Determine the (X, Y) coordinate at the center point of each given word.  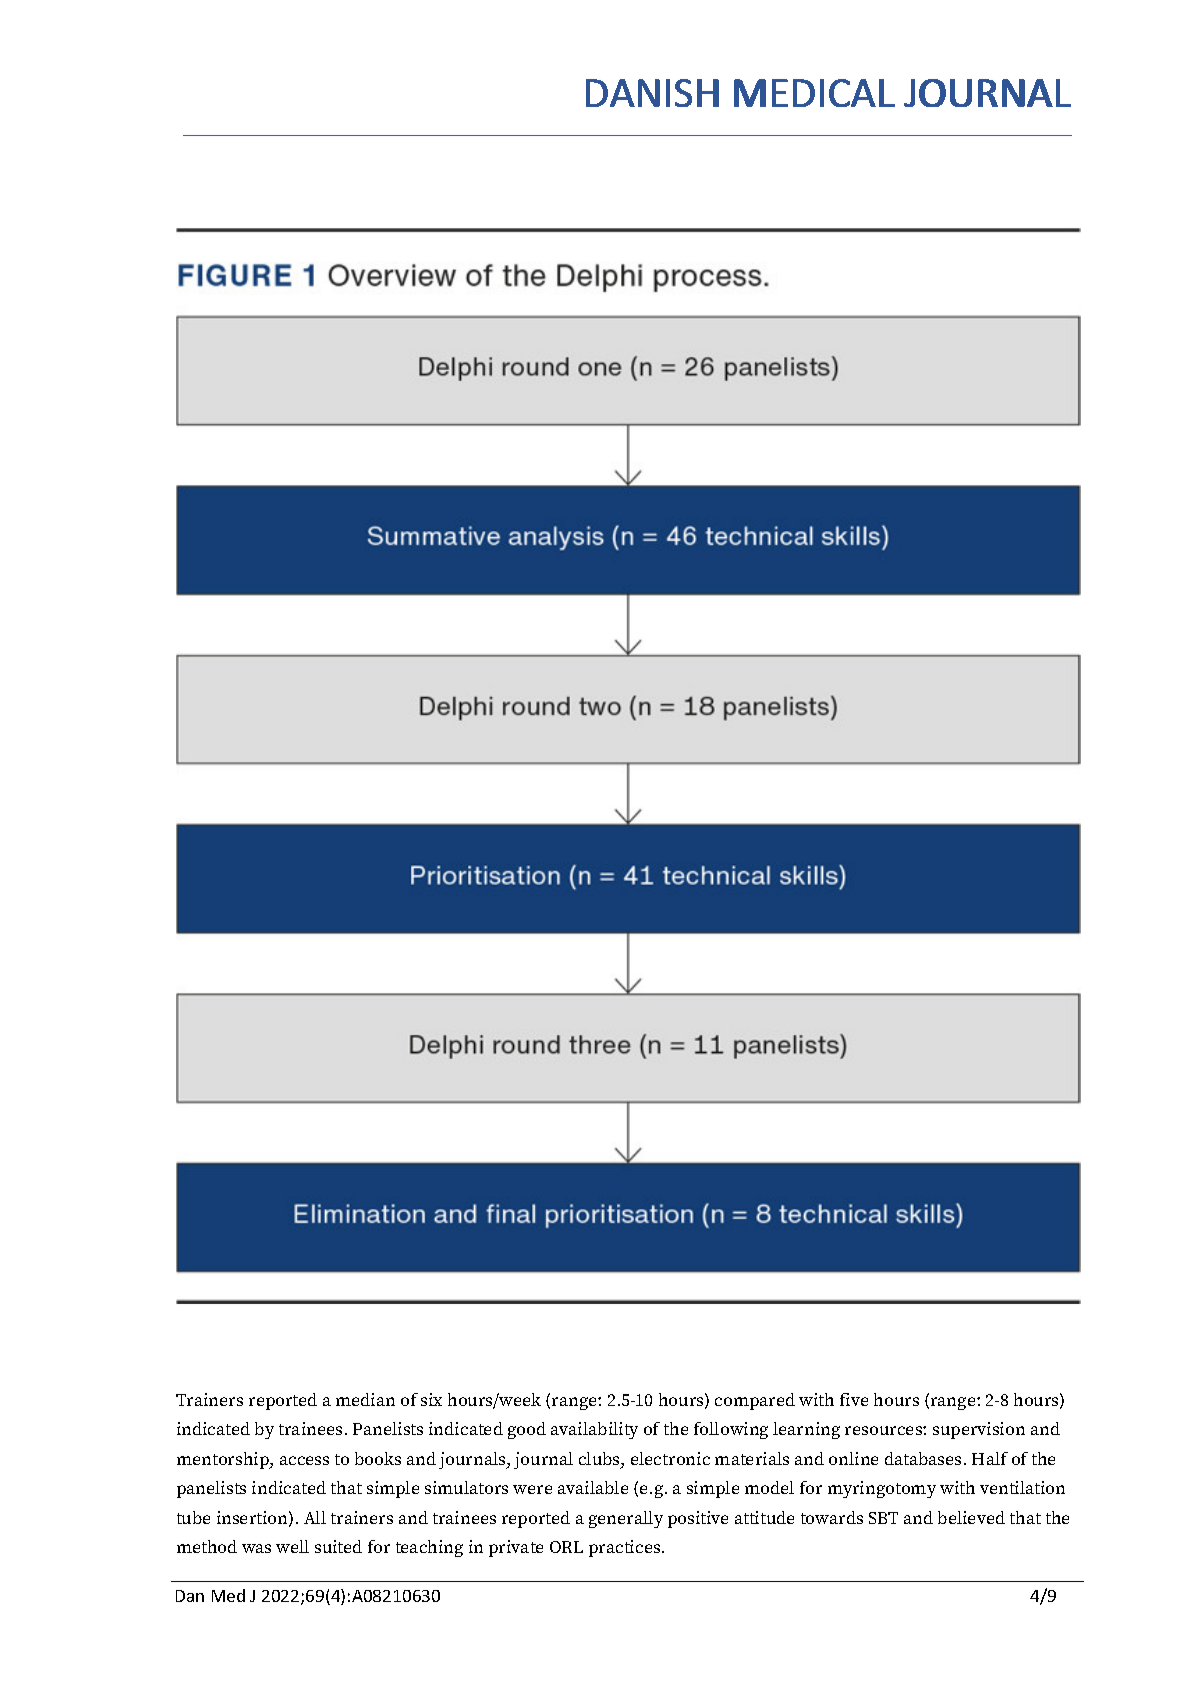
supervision (979, 1430)
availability (594, 1430)
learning (806, 1430)
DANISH (652, 93)
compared (755, 1401)
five (854, 1399)
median (365, 1399)
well (292, 1546)
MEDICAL (814, 93)
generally (626, 1519)
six (431, 1399)
